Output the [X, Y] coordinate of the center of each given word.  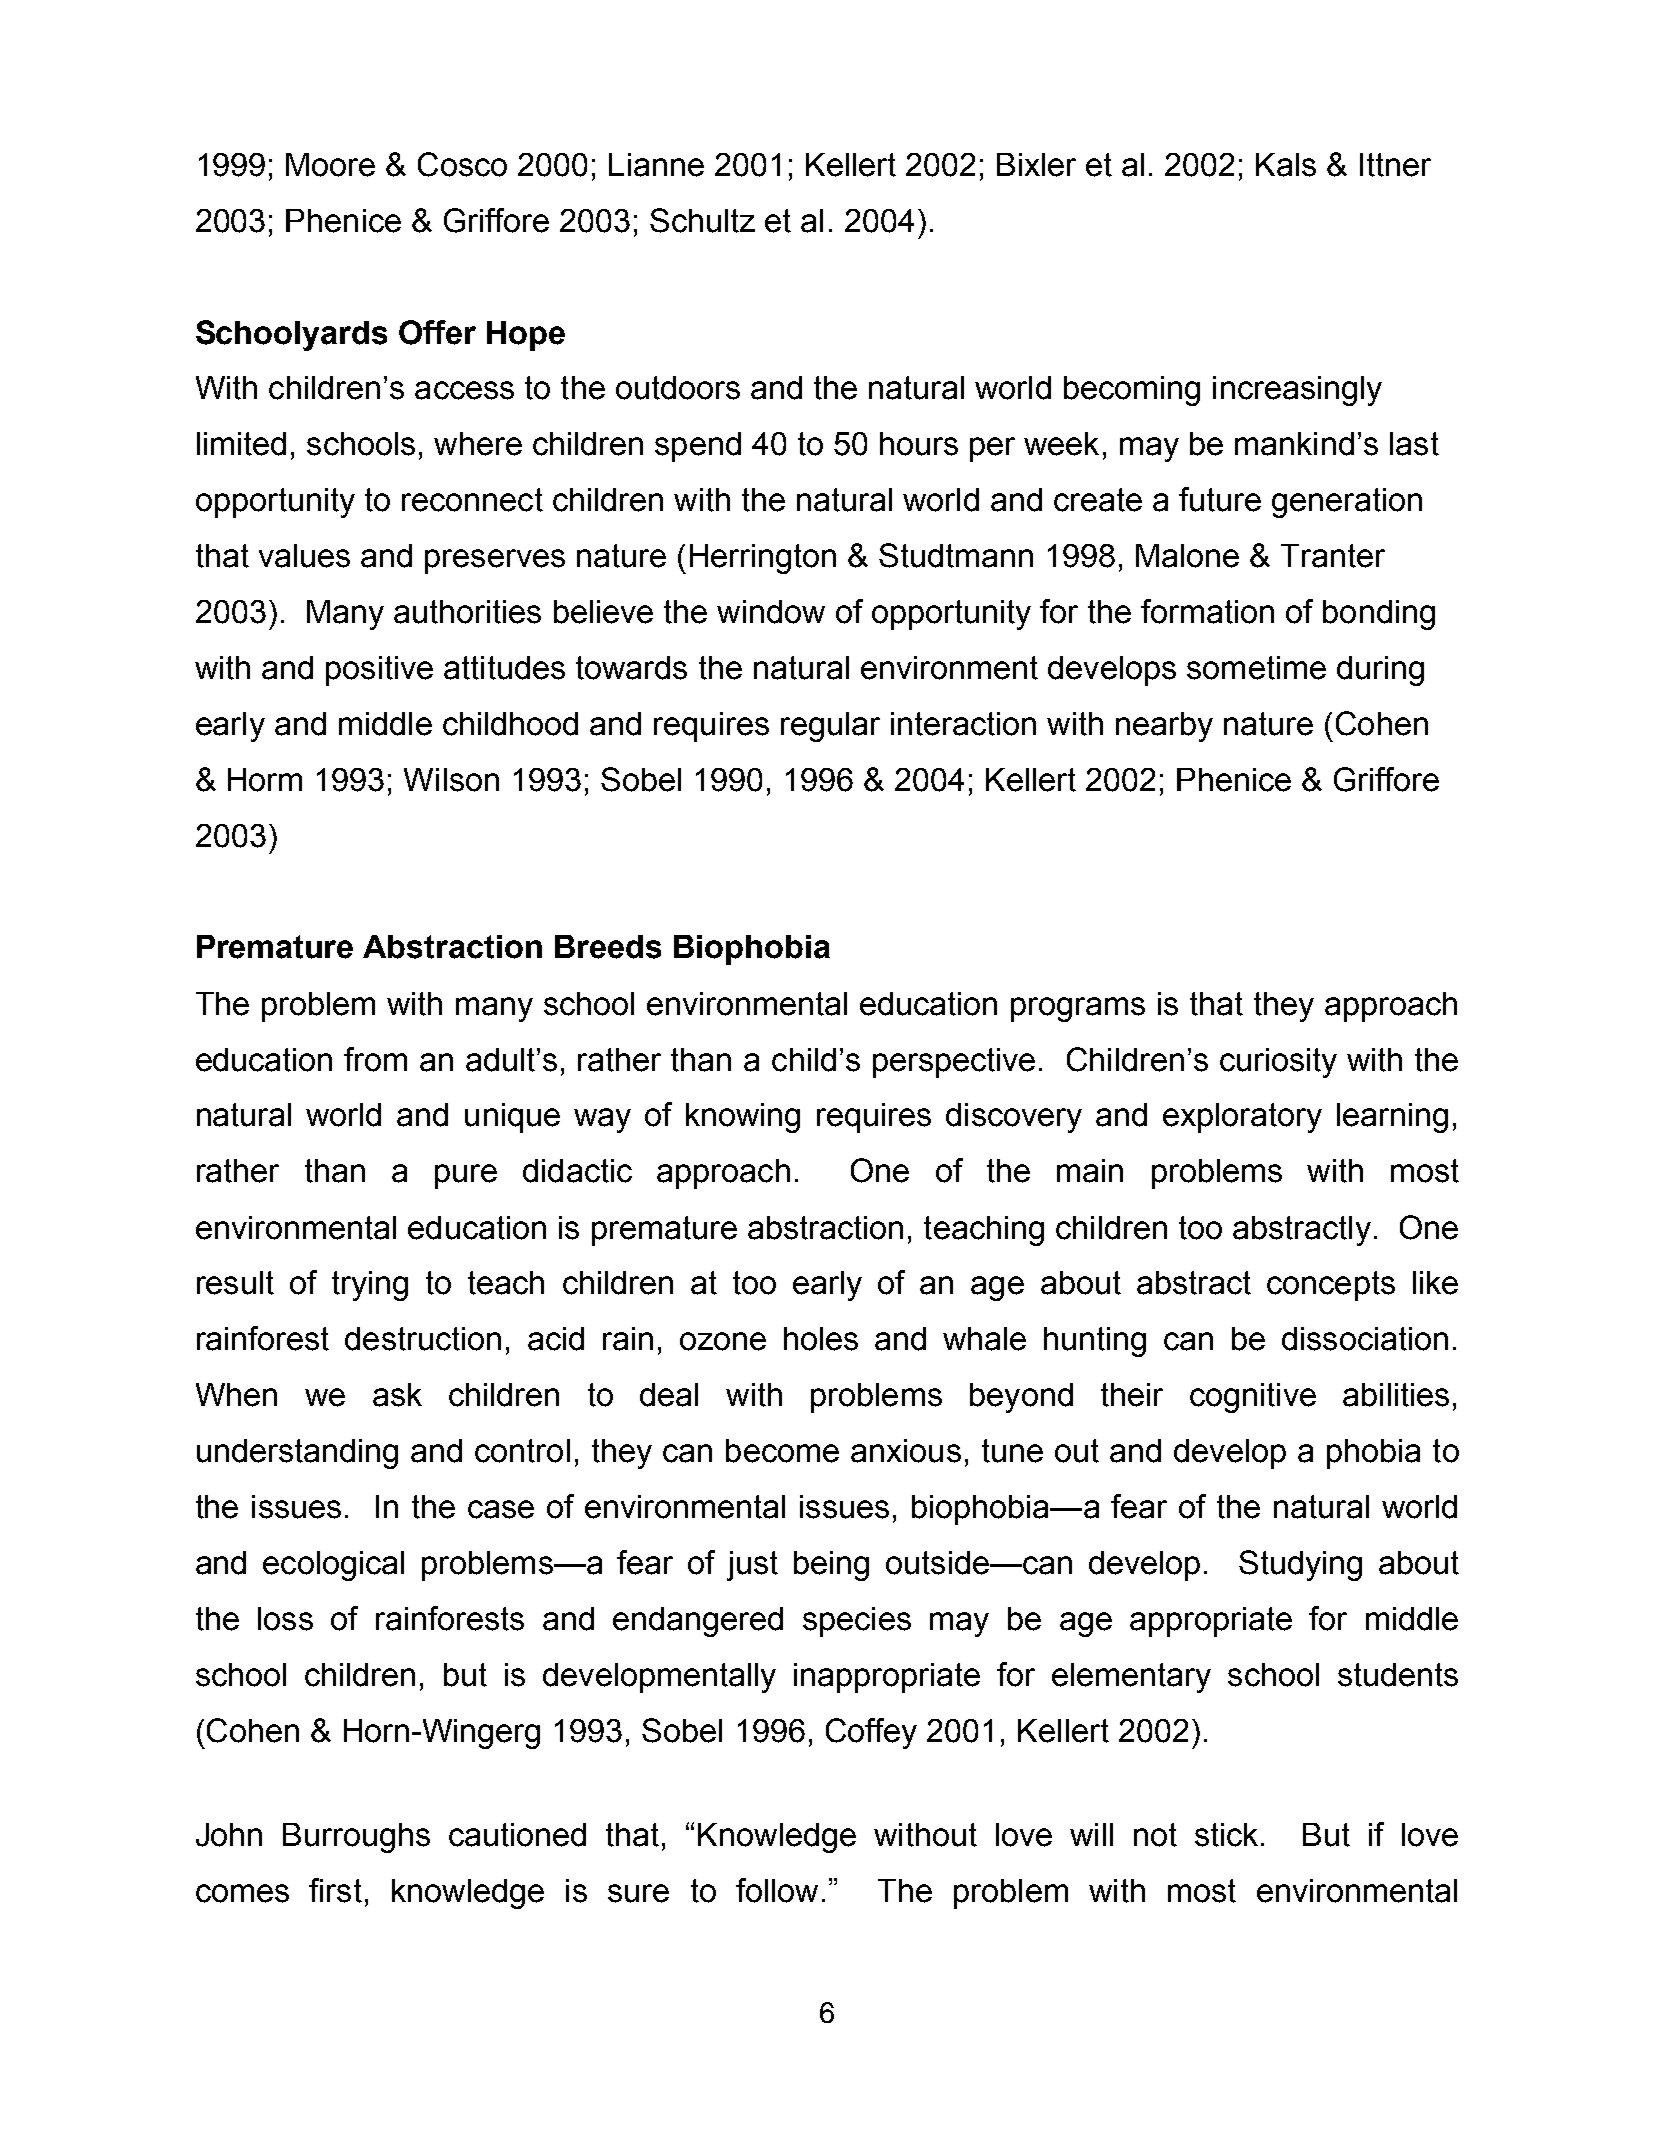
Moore [330, 165]
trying [370, 1286]
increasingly [1297, 391]
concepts [1331, 1286]
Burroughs [356, 1838]
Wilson [451, 780]
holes [821, 1339]
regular [830, 727]
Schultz [702, 220]
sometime [1256, 668]
